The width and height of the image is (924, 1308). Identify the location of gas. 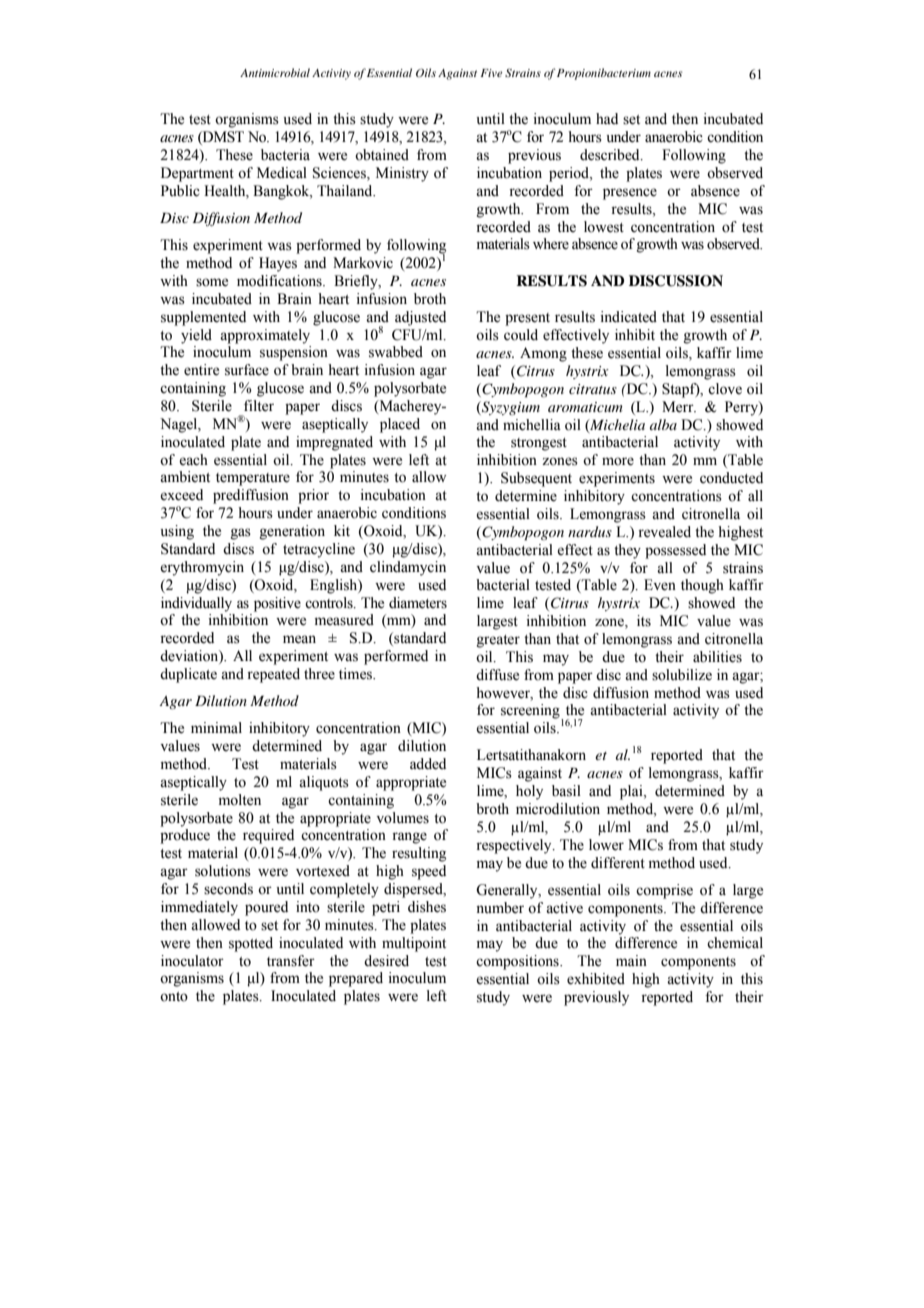
(241, 534).
